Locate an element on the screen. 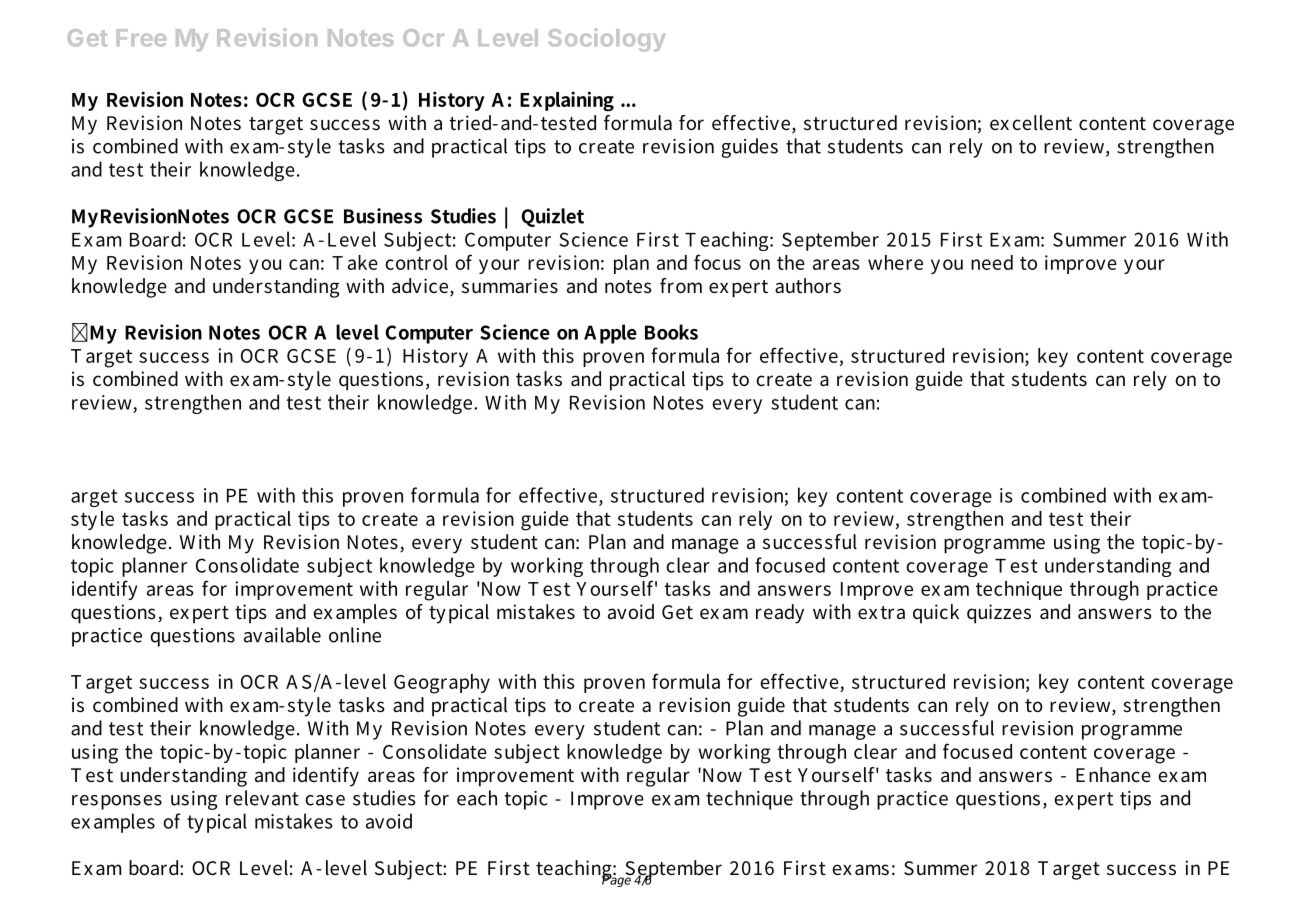 The image size is (1308, 924). Free is located at coordinates (141, 38).
